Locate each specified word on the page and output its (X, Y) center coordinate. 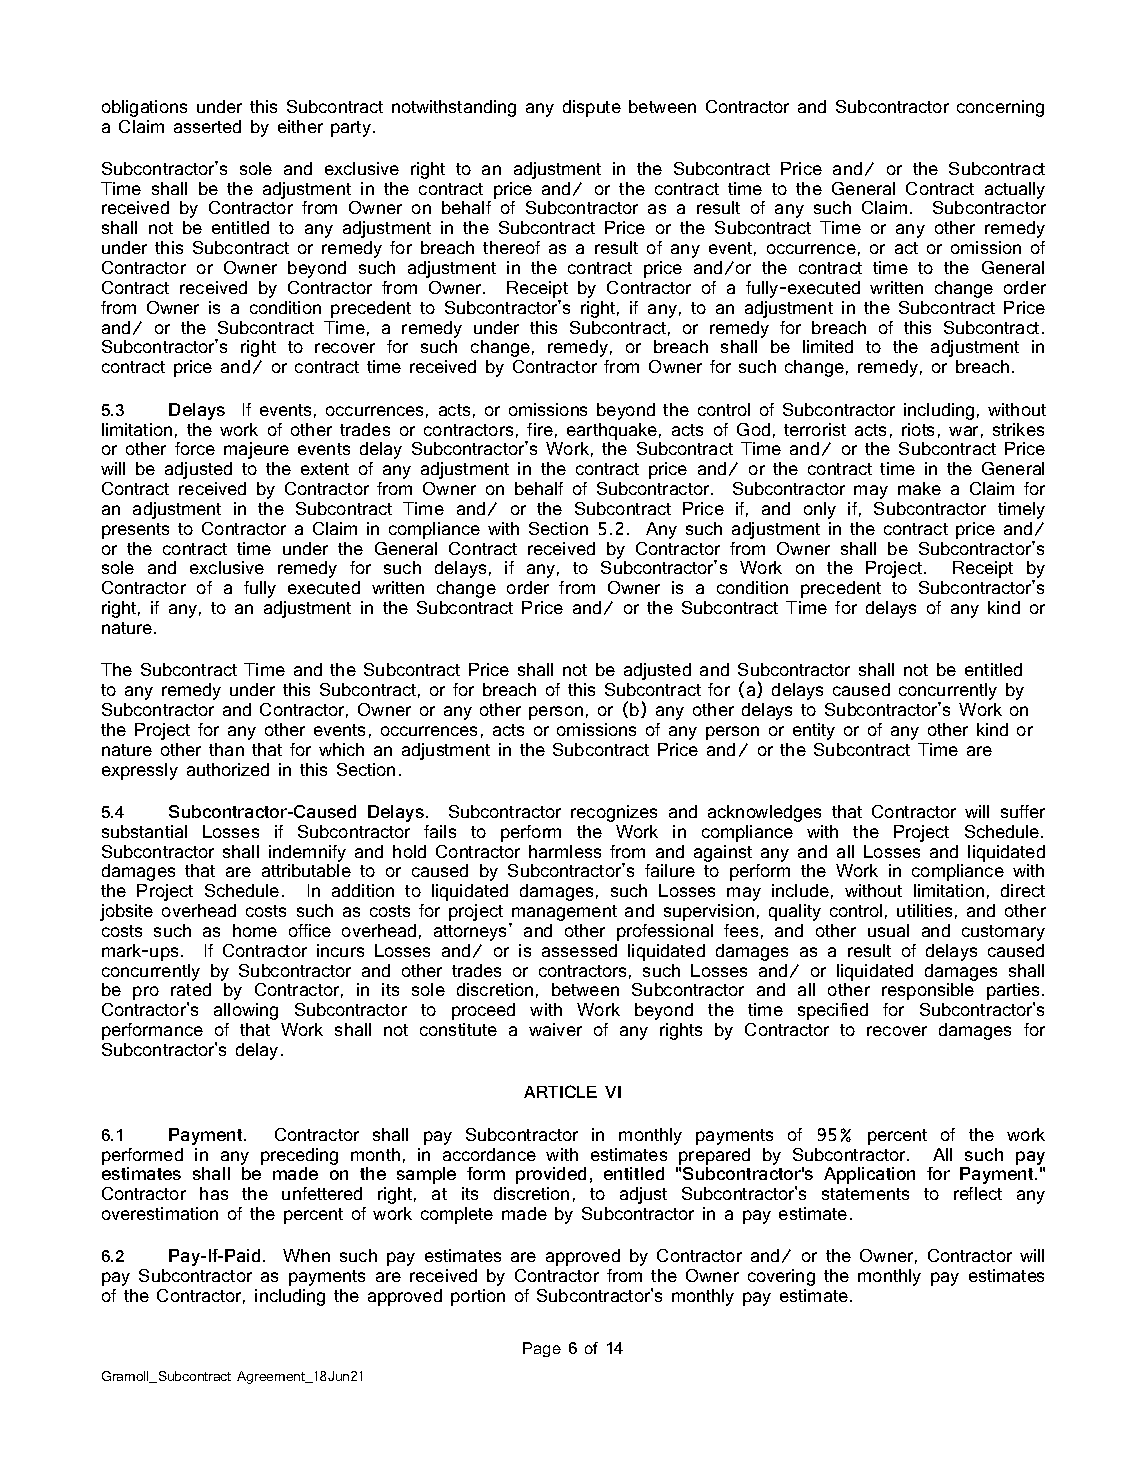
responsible (928, 991)
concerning (1000, 108)
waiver (555, 1029)
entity (814, 731)
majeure (256, 450)
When (306, 1255)
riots (918, 429)
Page (542, 1349)
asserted (207, 126)
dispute (592, 108)
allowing (246, 1011)
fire (540, 429)
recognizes (614, 813)
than (226, 749)
